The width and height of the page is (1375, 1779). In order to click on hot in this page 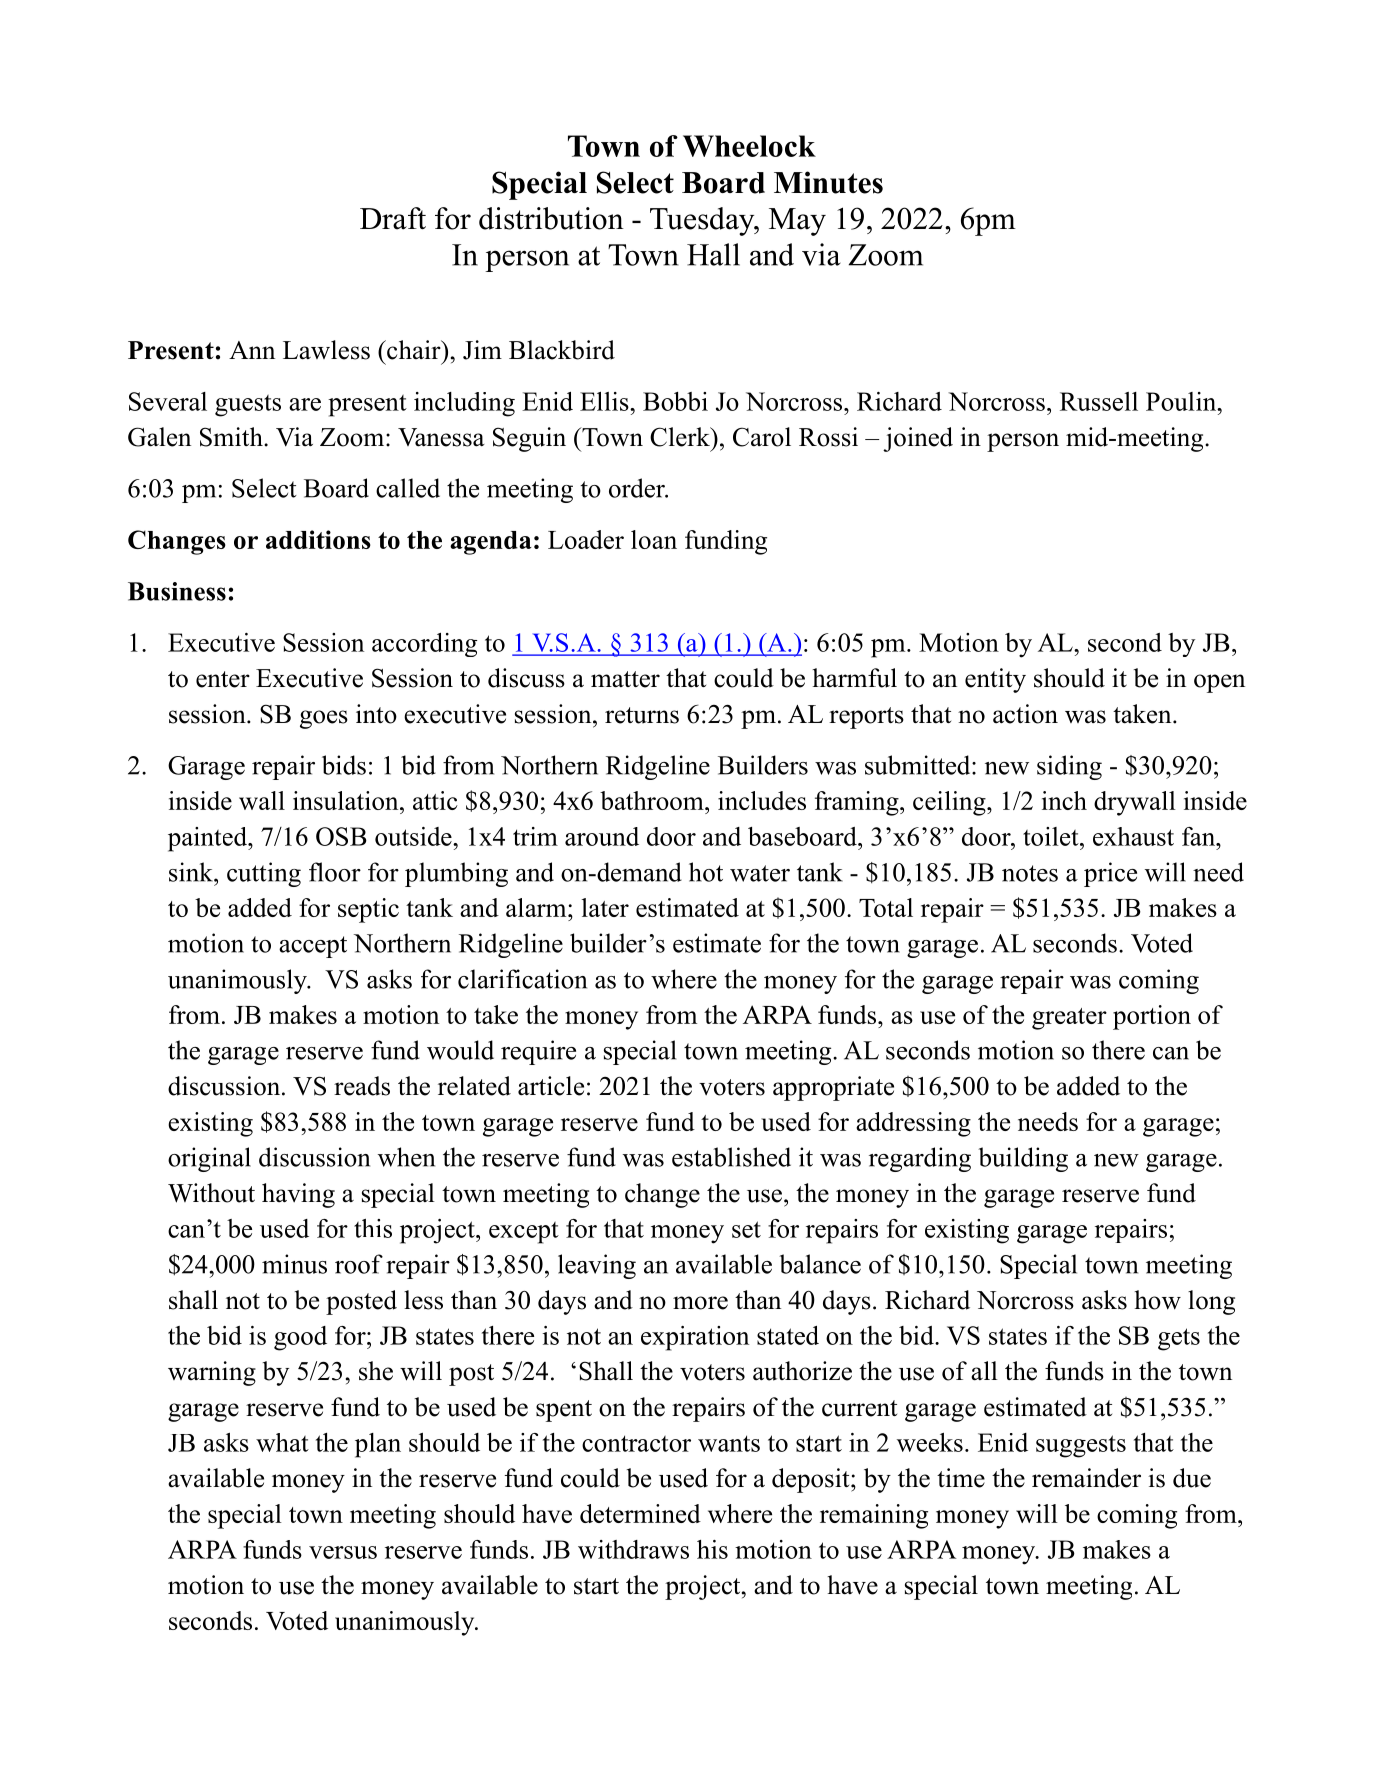, I will do `click(706, 872)`.
